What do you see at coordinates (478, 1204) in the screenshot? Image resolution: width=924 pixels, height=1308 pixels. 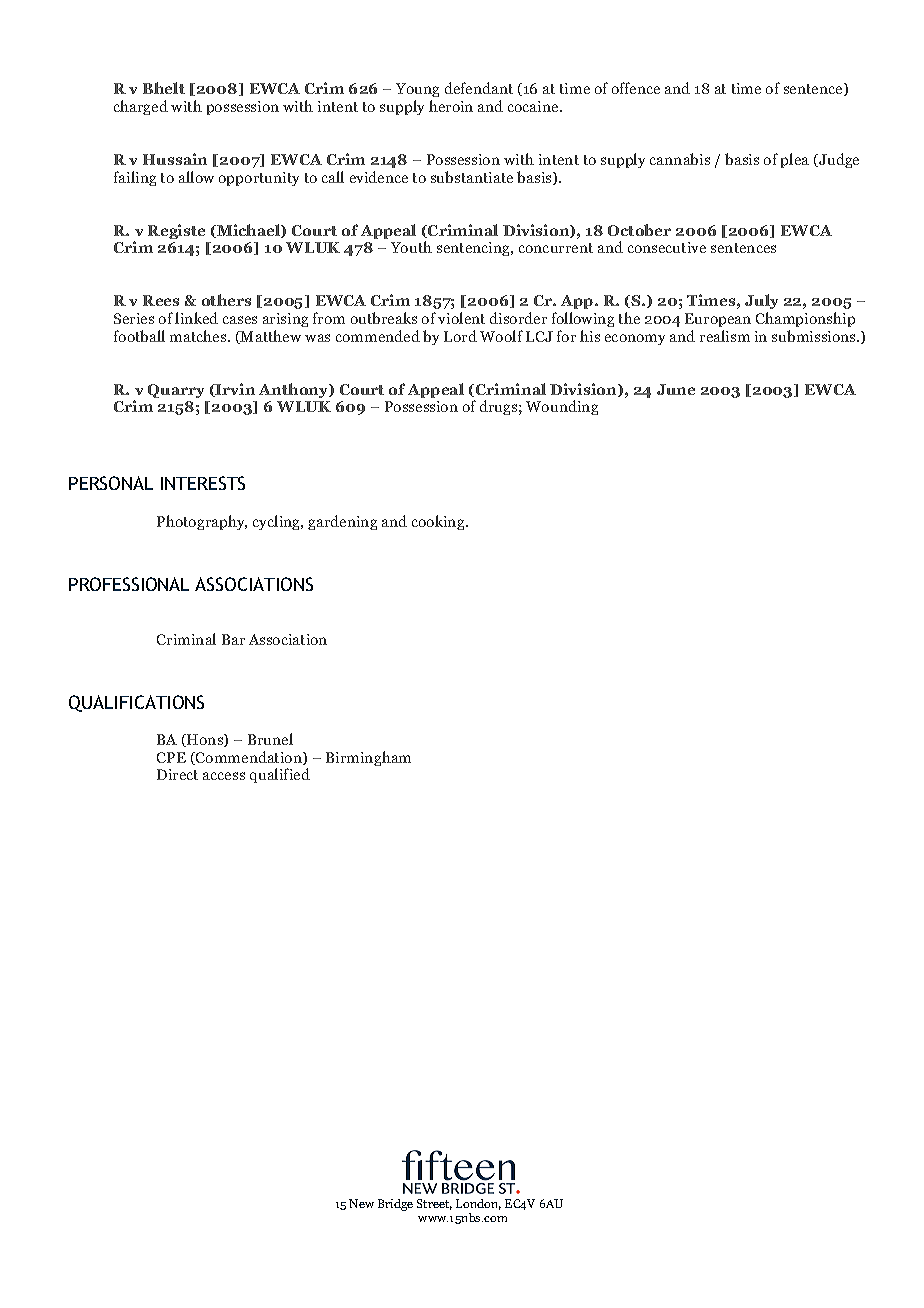 I see `London` at bounding box center [478, 1204].
